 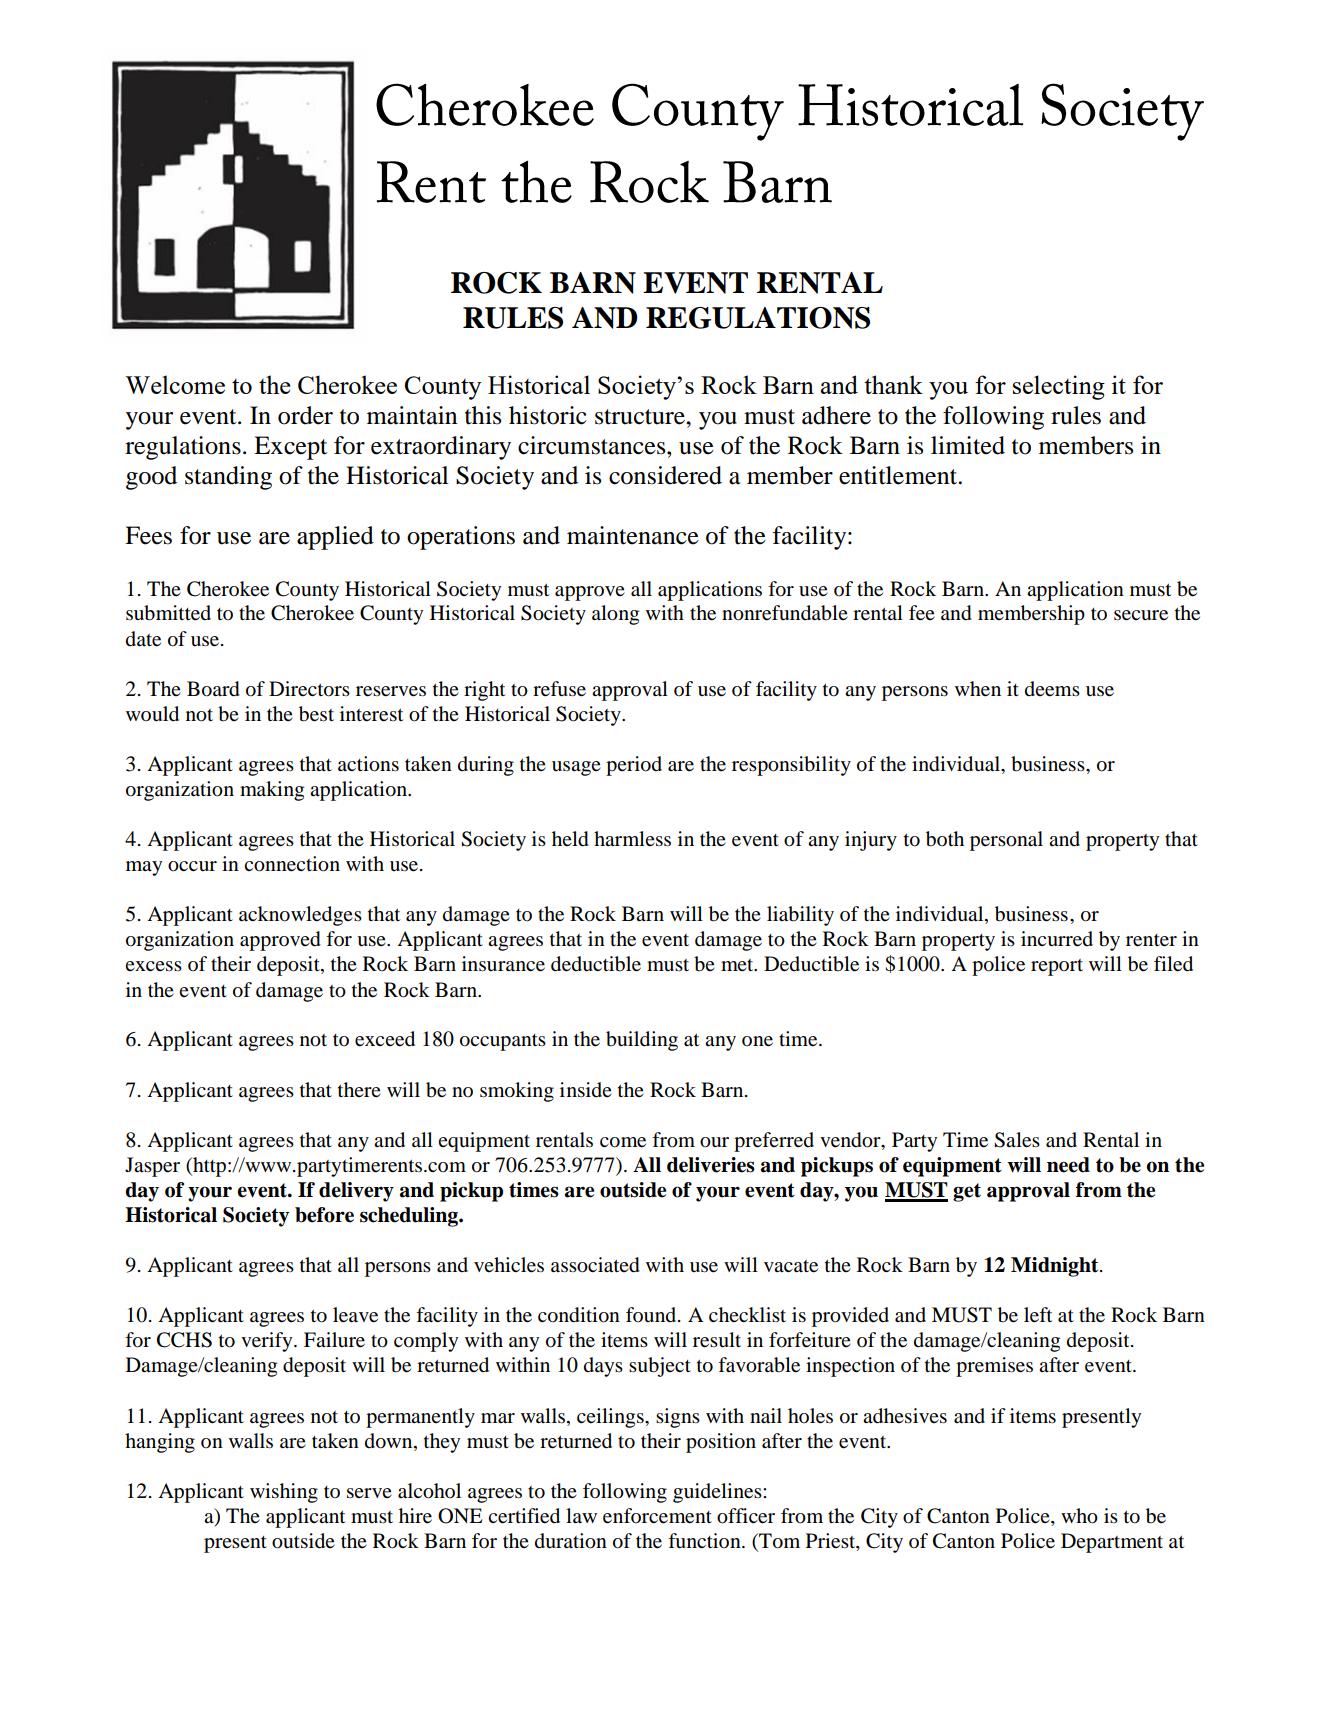 I want to click on making, so click(x=272, y=791).
